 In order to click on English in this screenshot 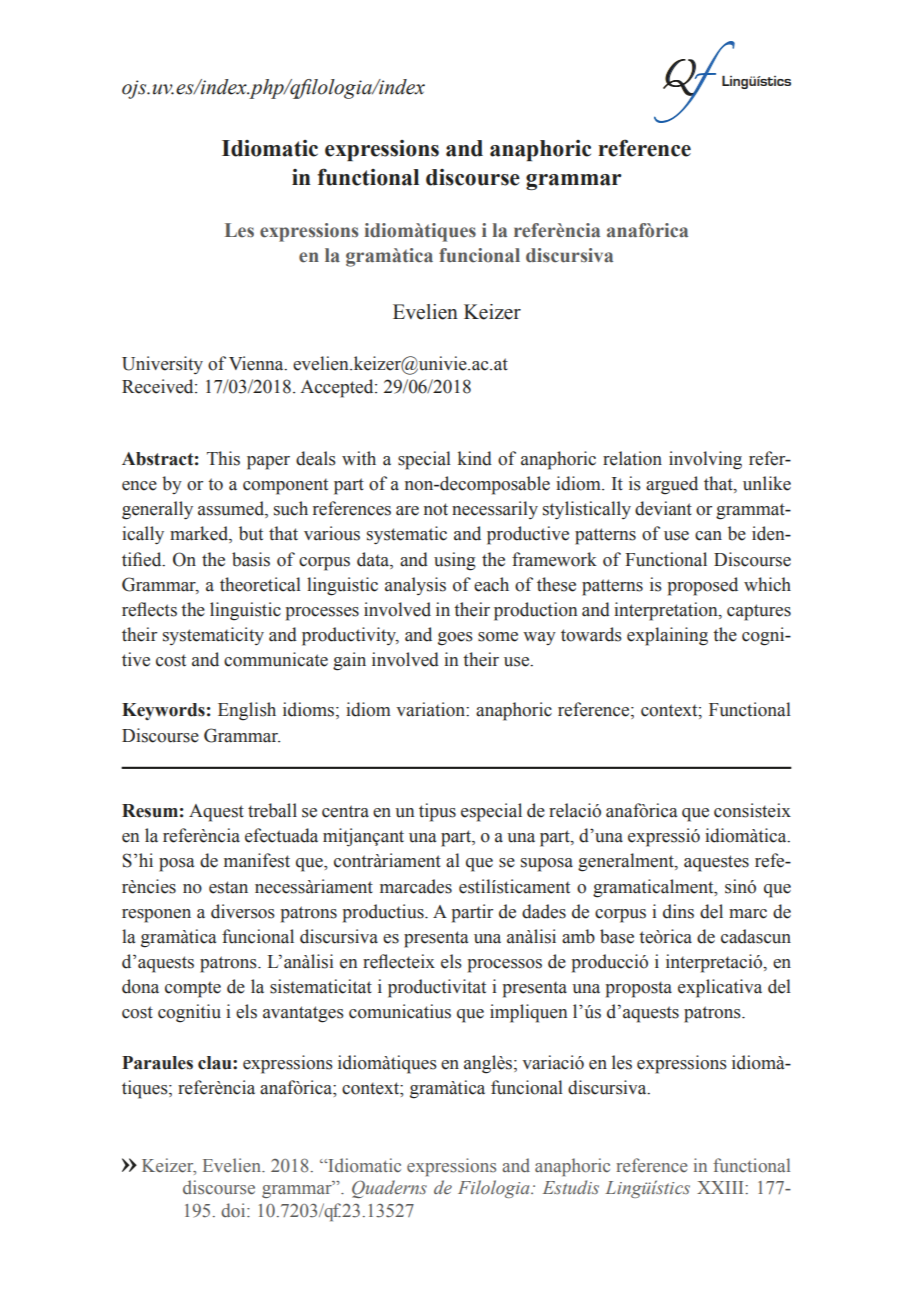, I will do `click(247, 711)`.
